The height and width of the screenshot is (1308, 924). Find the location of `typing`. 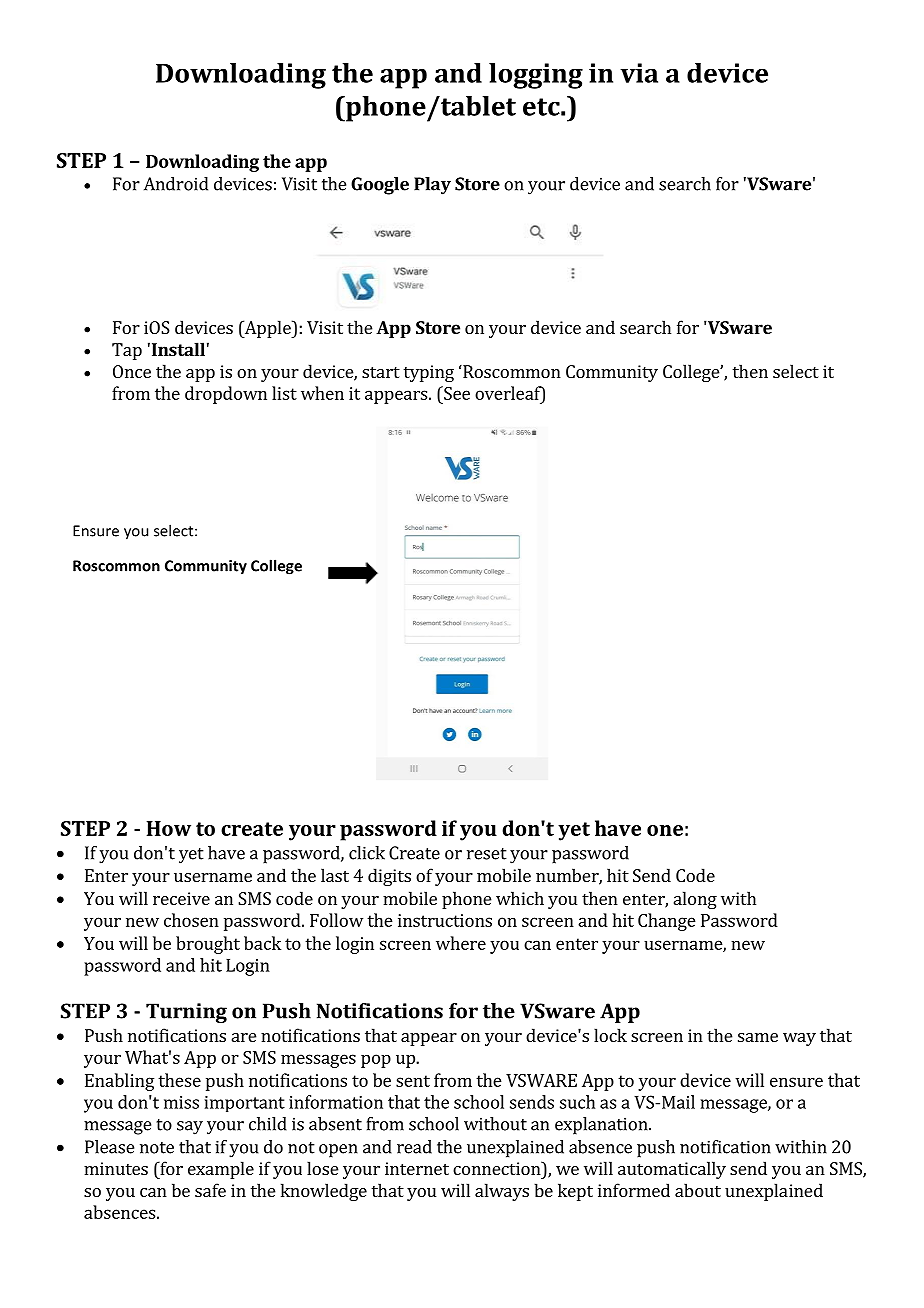

typing is located at coordinates (428, 373).
